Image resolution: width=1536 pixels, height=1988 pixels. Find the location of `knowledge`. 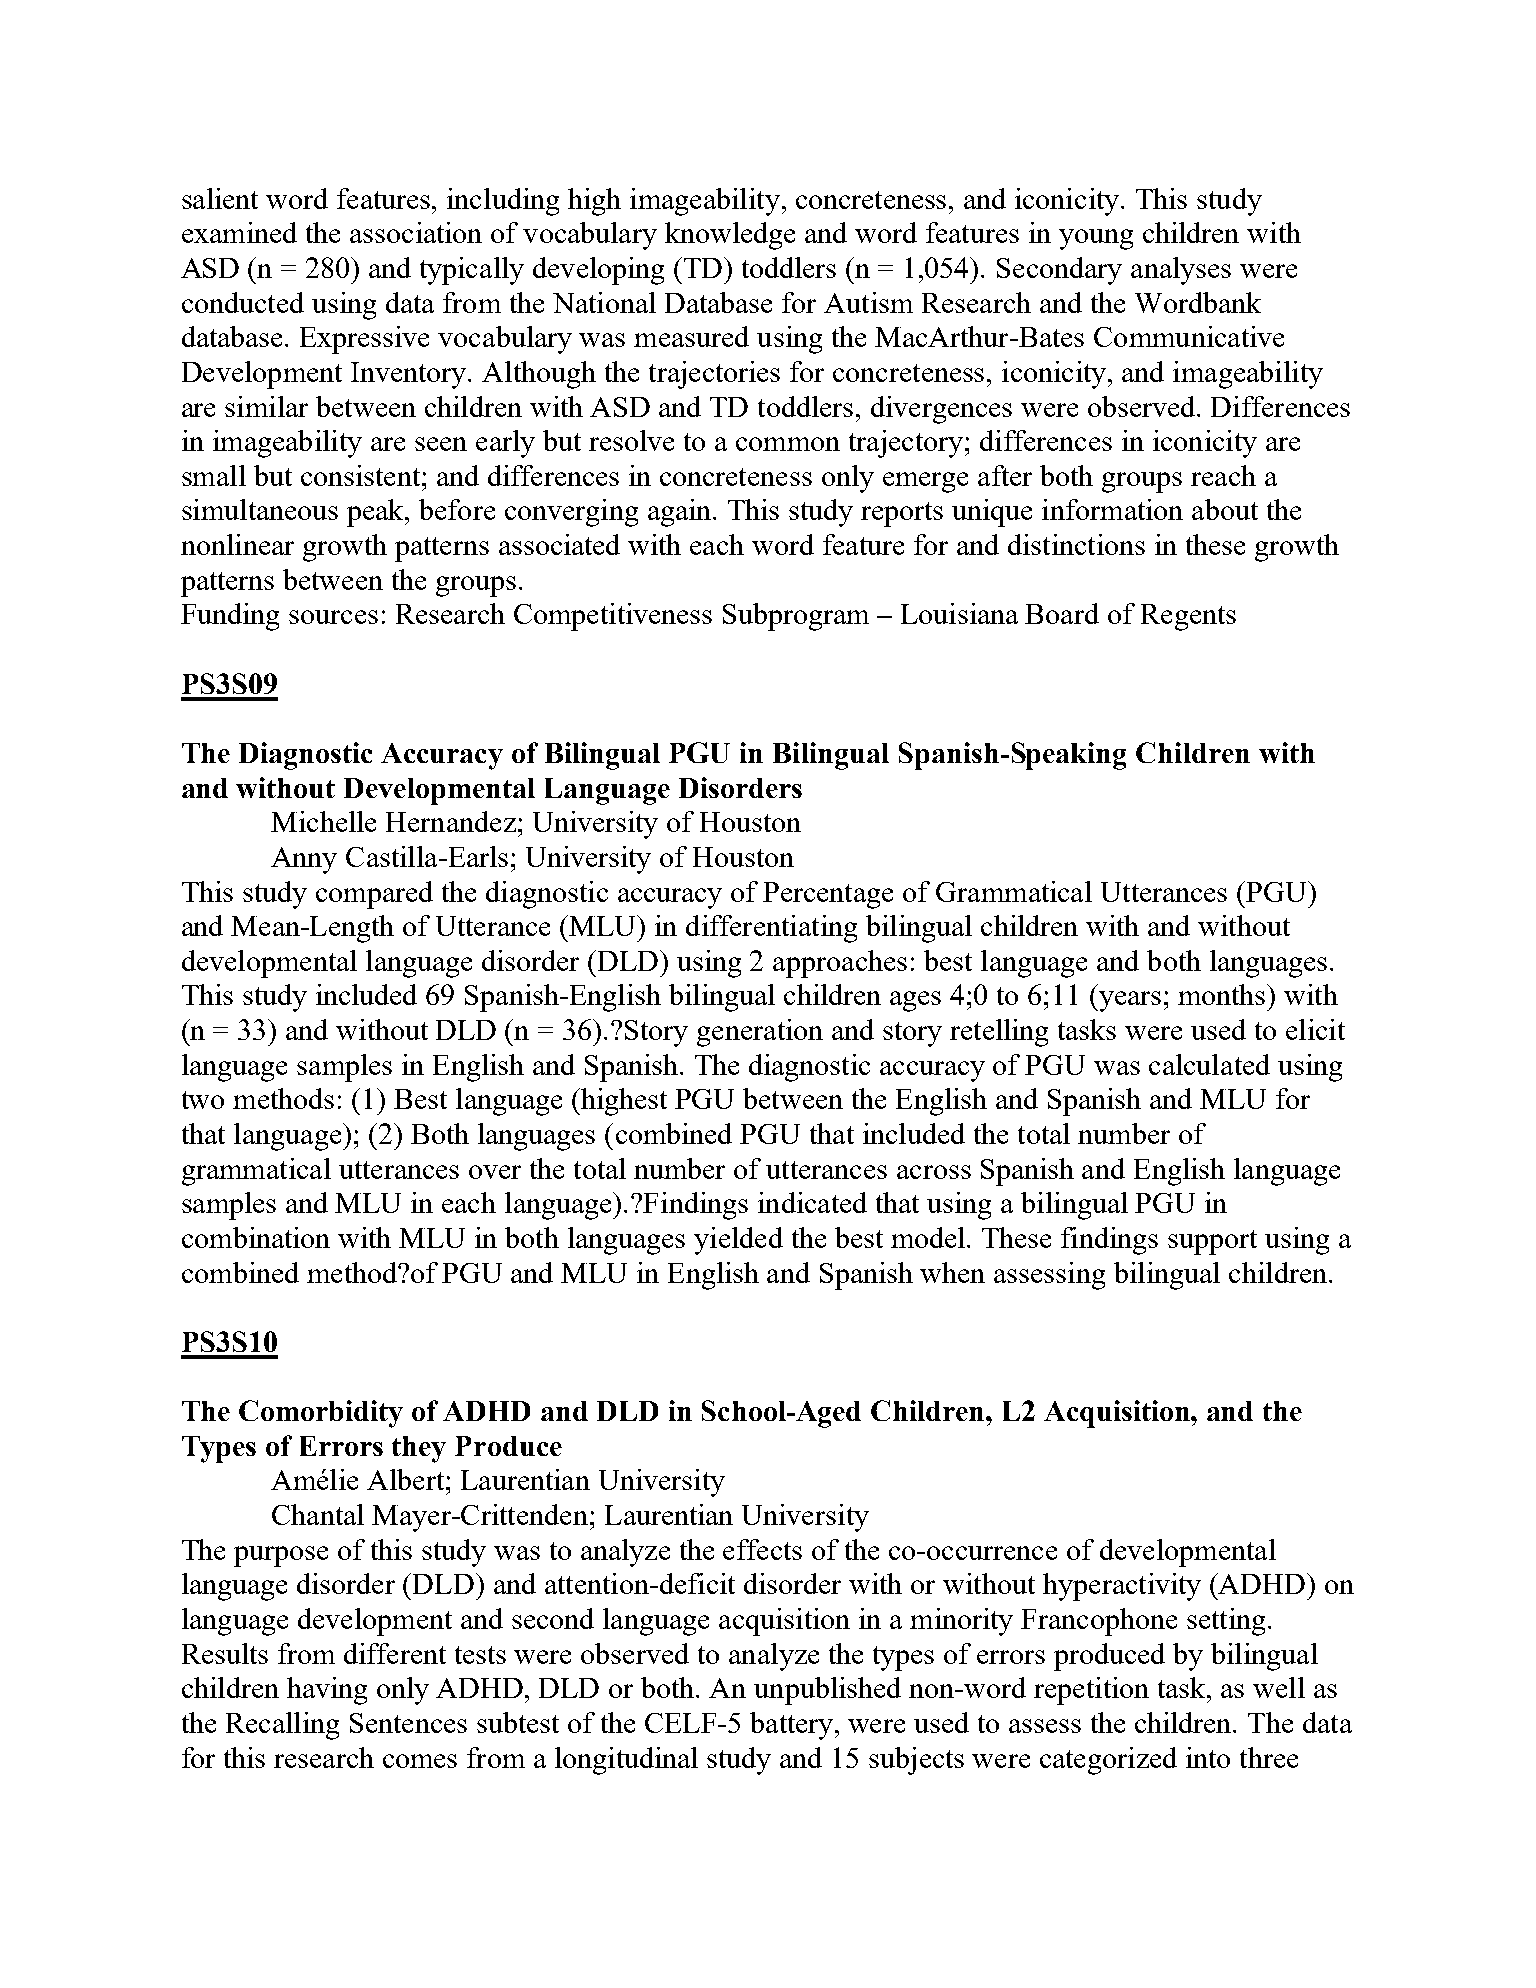

knowledge is located at coordinates (730, 236).
